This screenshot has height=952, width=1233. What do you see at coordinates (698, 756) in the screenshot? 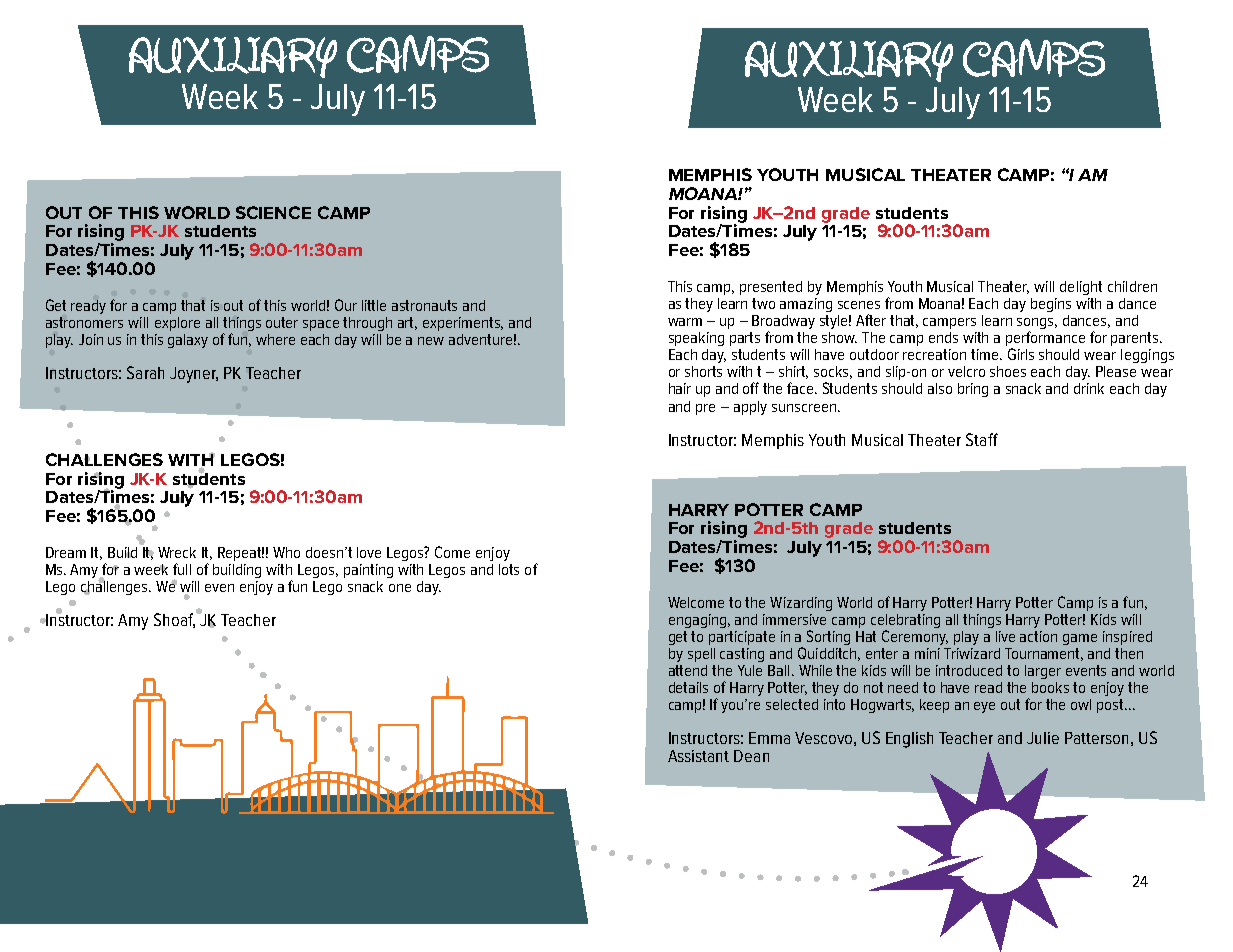
I see `Assistant` at bounding box center [698, 756].
